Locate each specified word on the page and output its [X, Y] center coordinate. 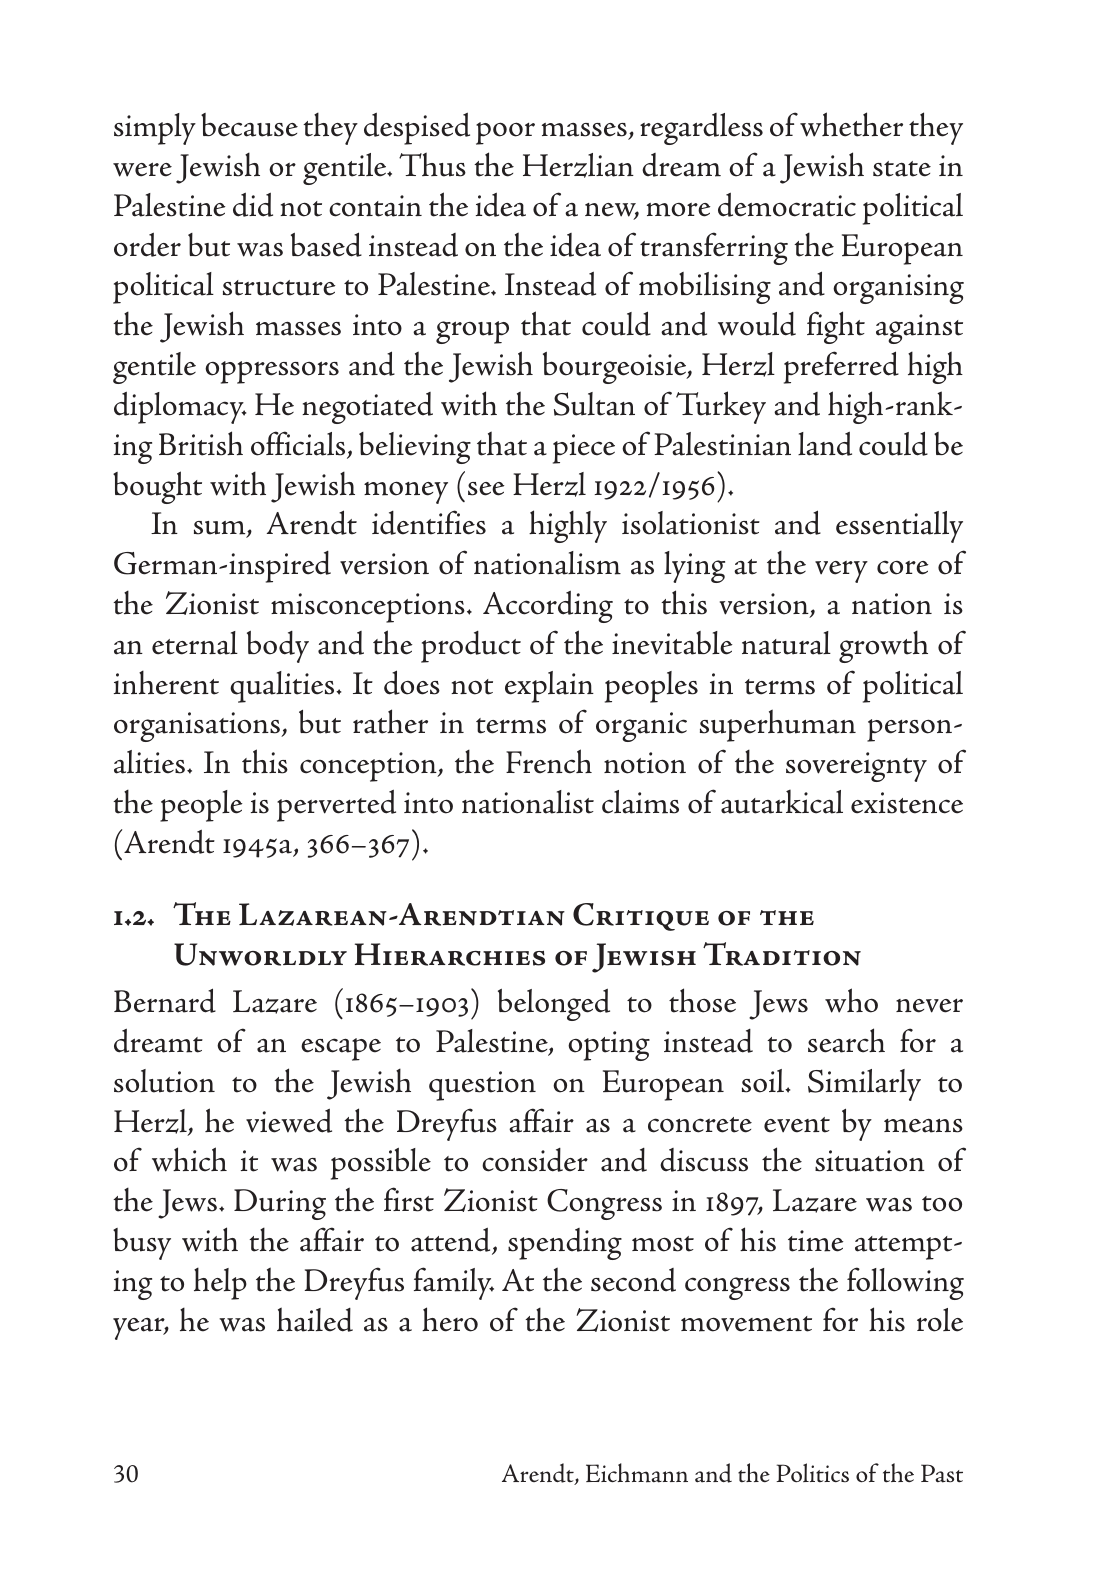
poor [505, 133]
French [549, 761]
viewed [289, 1120]
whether [851, 124]
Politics [812, 1473]
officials [299, 444]
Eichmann [637, 1473]
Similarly [864, 1085]
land [825, 443]
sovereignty [856, 767]
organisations [198, 727]
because [249, 125]
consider [535, 1160]
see [486, 489]
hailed [315, 1319]
